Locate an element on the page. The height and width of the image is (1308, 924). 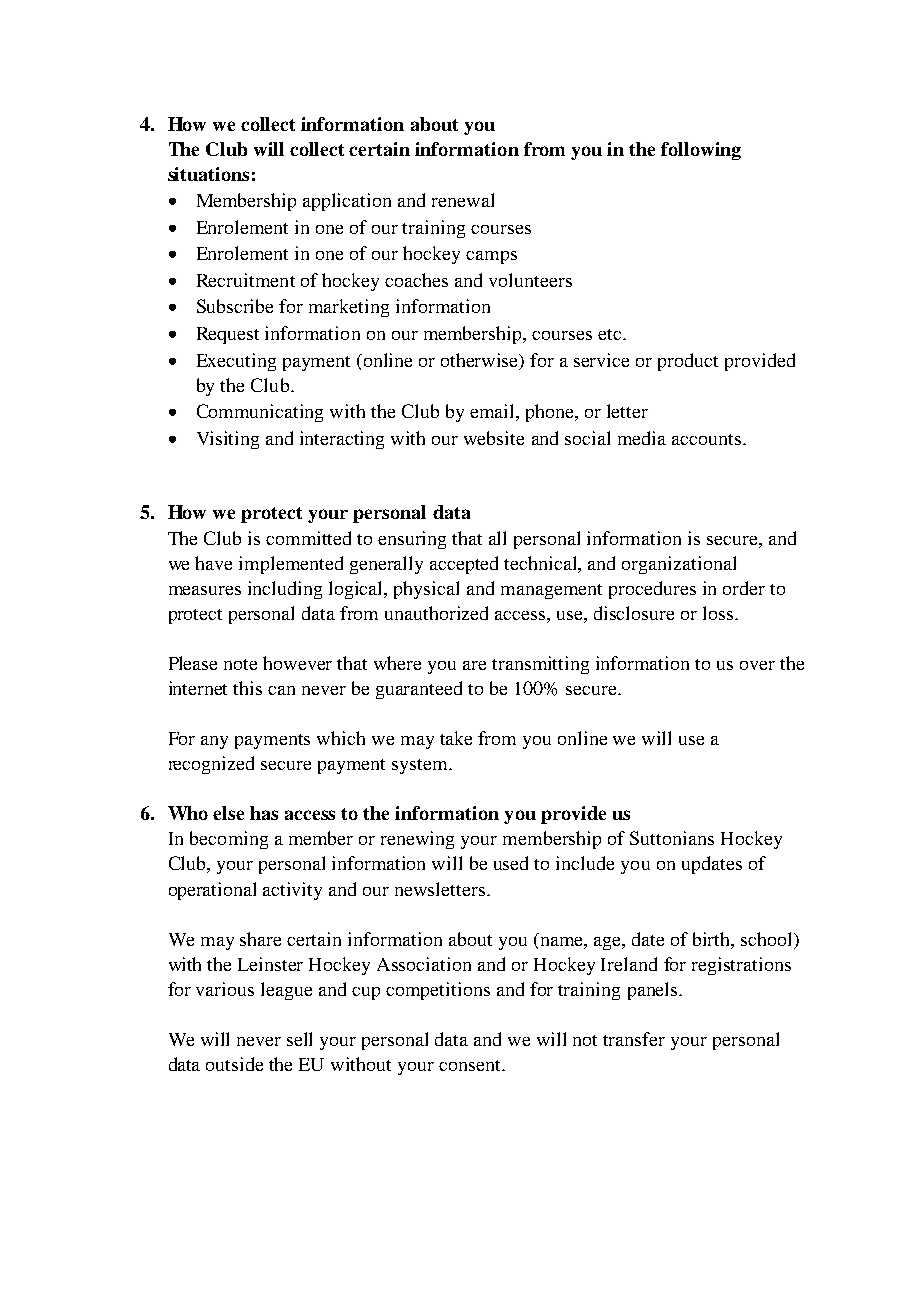
transfer is located at coordinates (634, 1039).
